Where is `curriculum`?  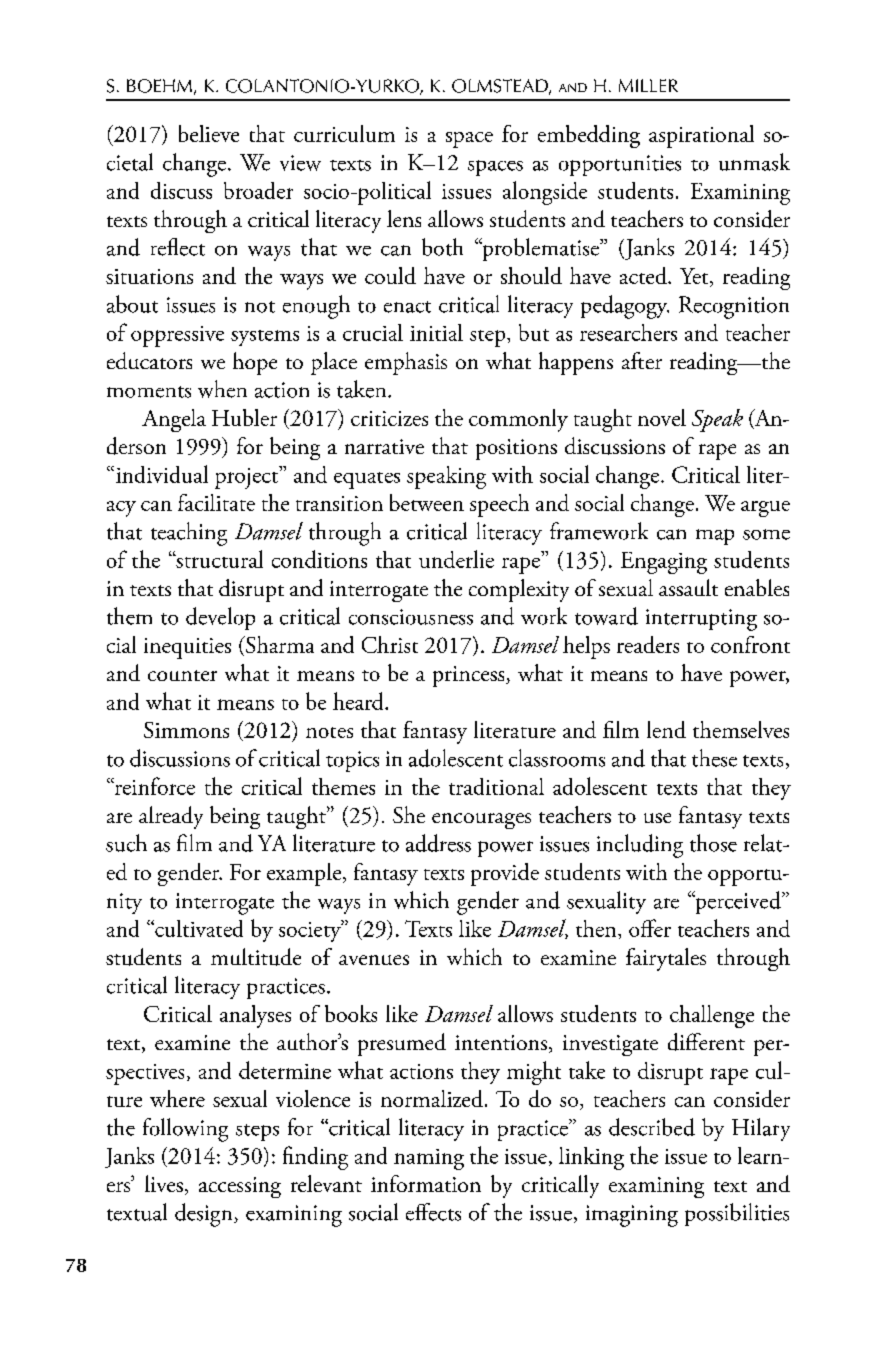
curriculum is located at coordinates (344, 133).
